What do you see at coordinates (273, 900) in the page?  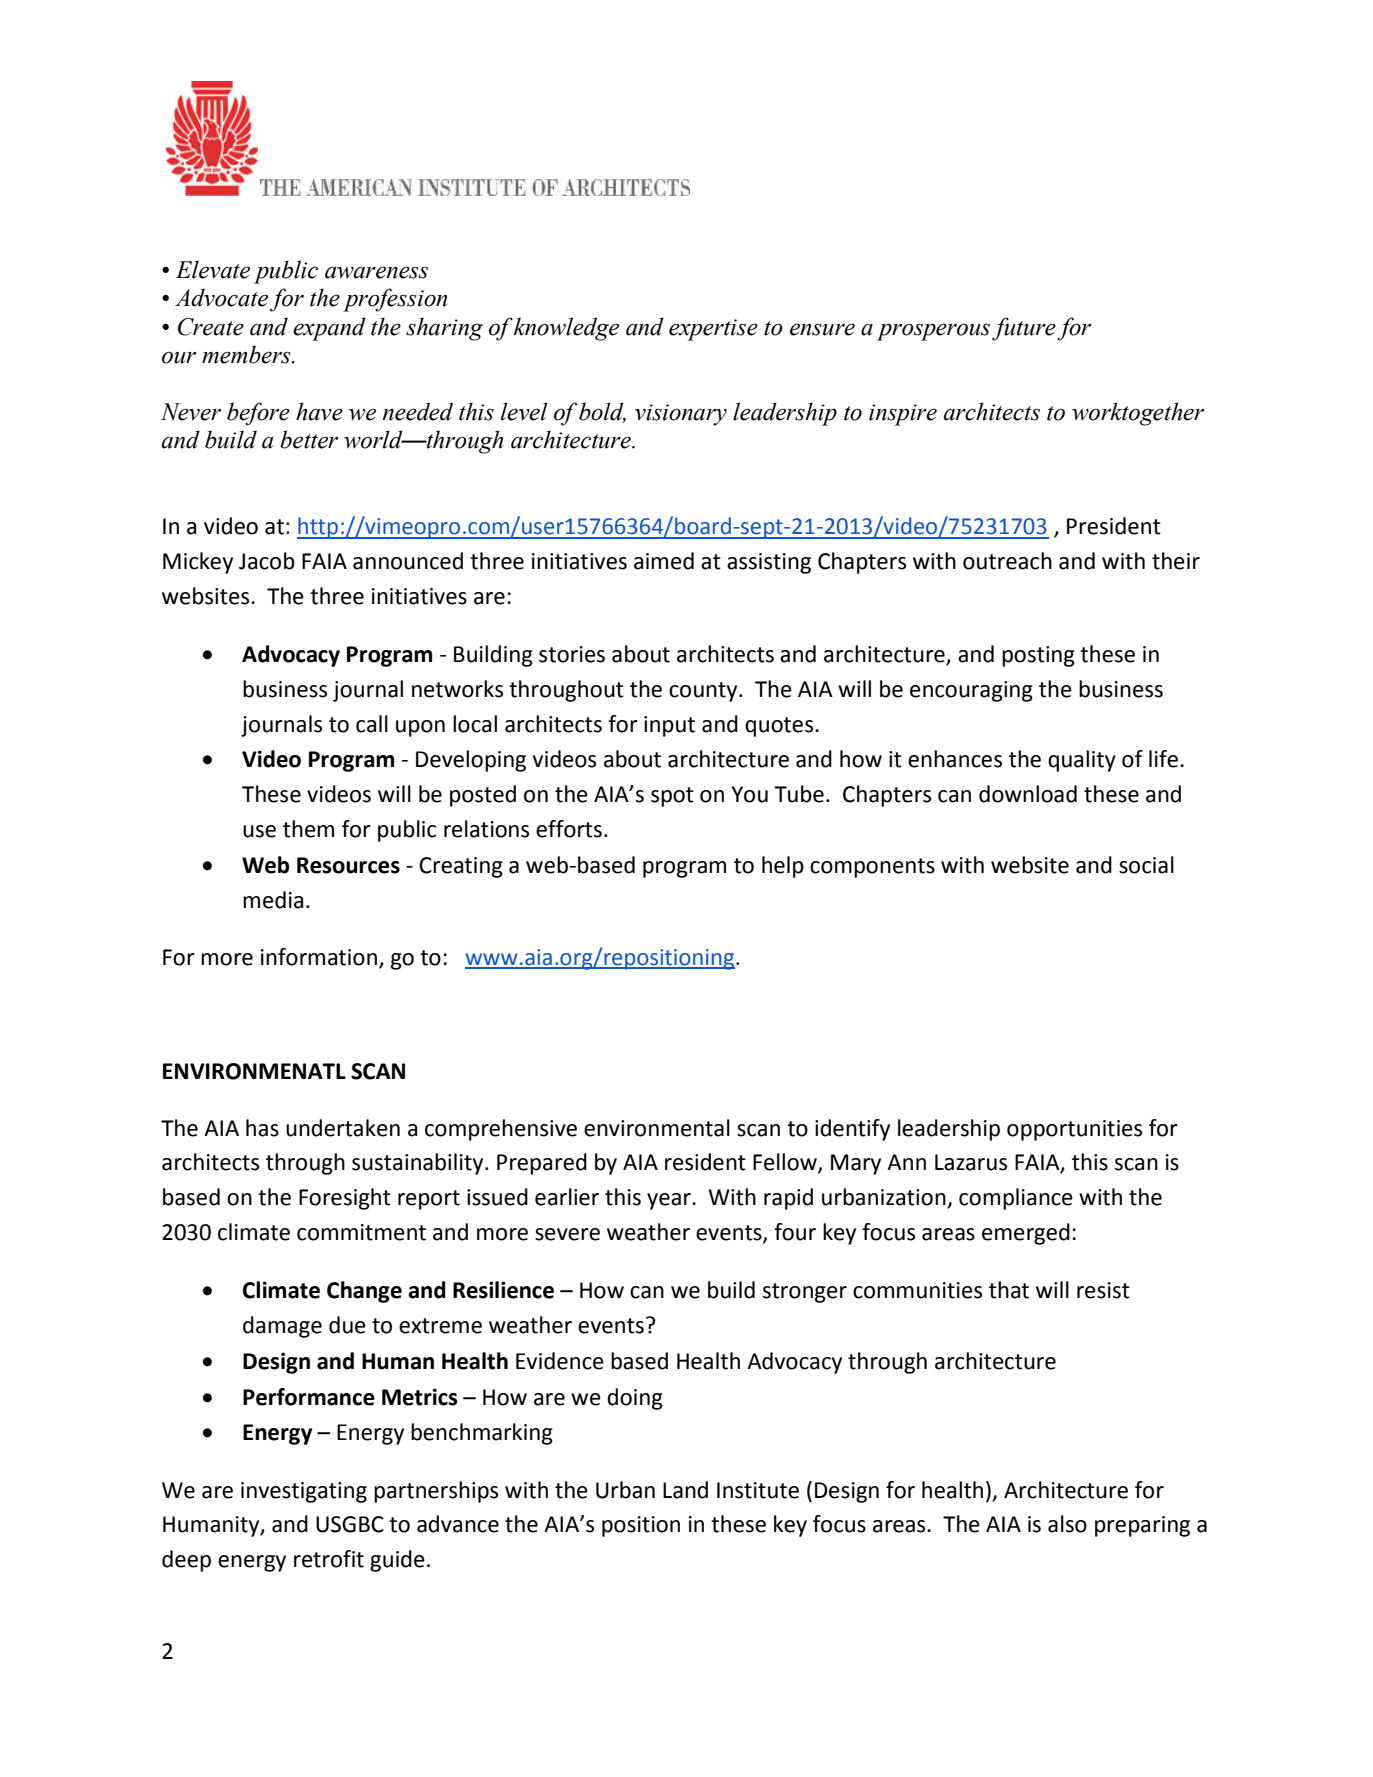 I see `media` at bounding box center [273, 900].
